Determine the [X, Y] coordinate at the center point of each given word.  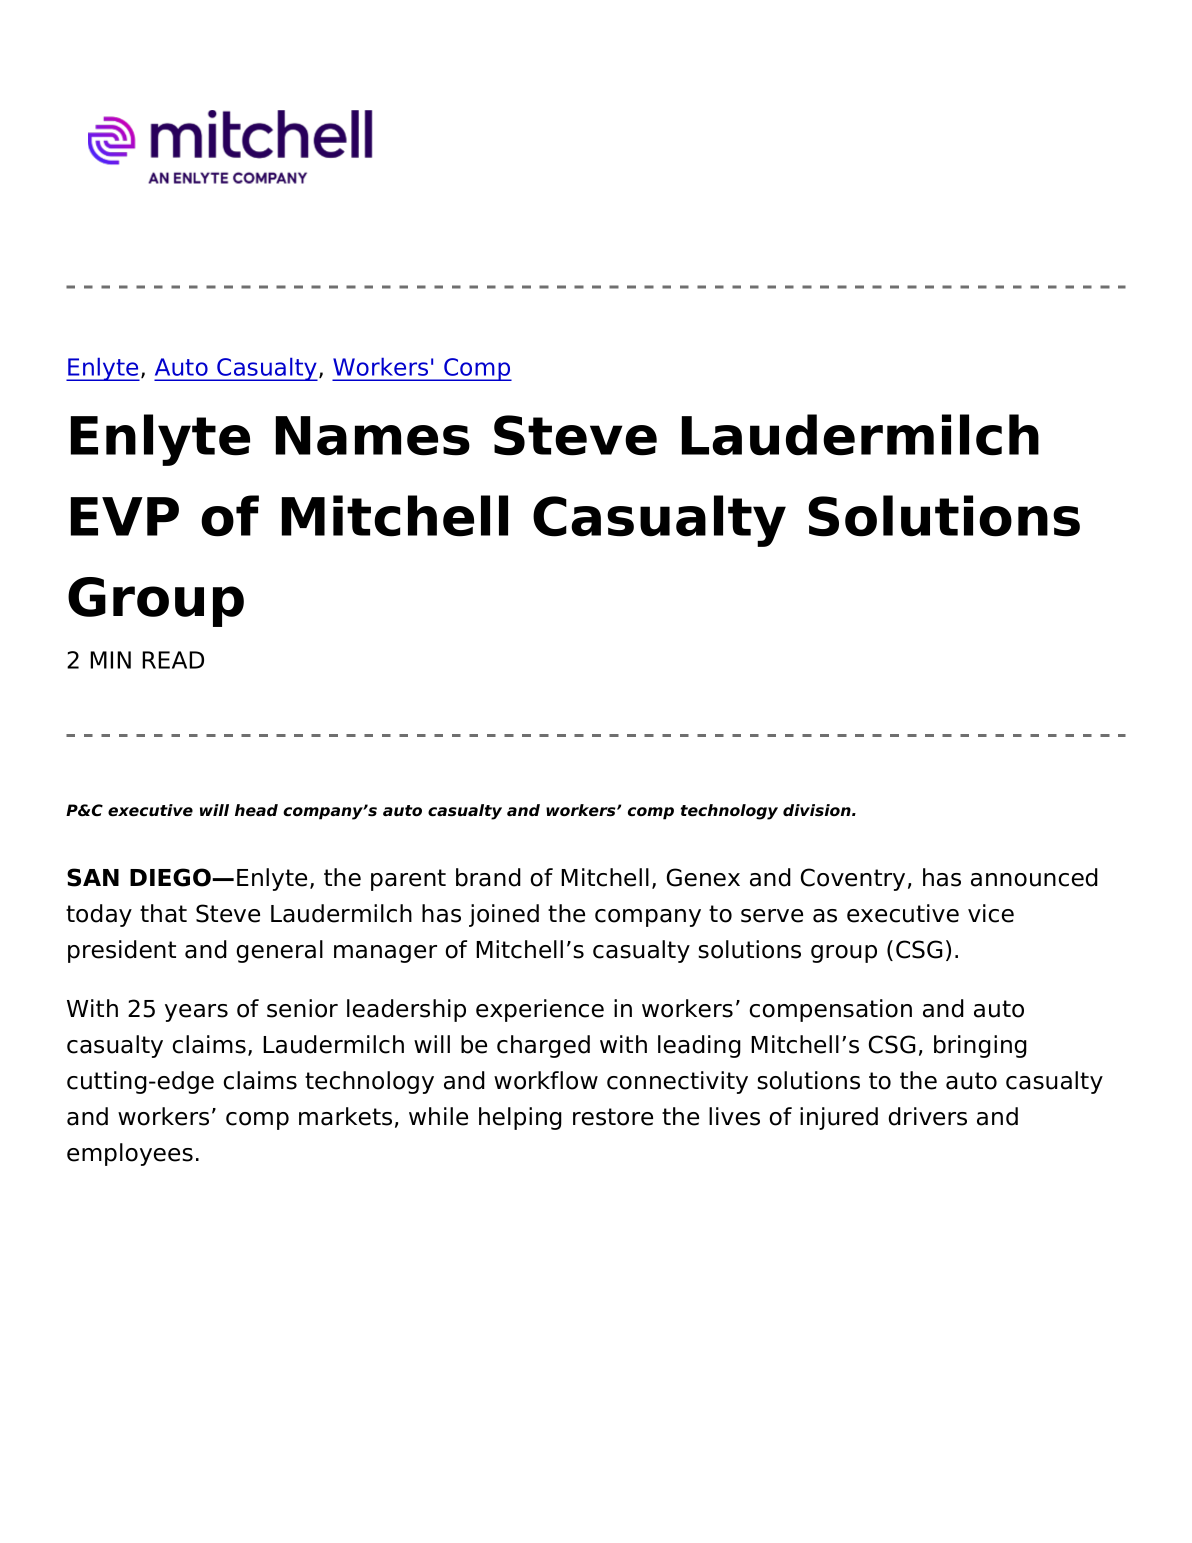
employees [130, 1154]
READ [173, 660]
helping [520, 1118]
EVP [125, 516]
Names [373, 436]
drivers [927, 1116]
